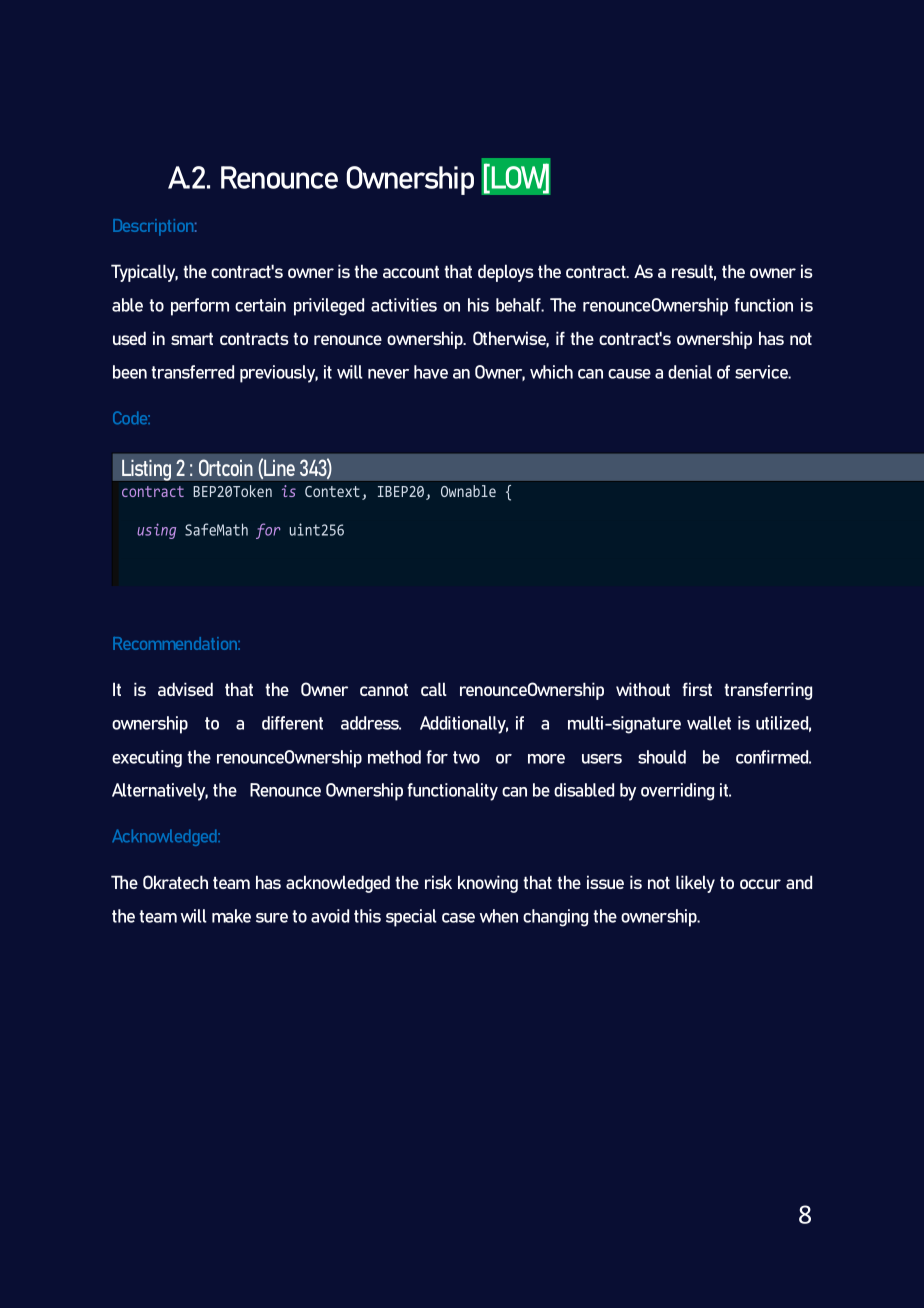 The width and height of the image is (924, 1308). I want to click on deploys, so click(505, 273).
